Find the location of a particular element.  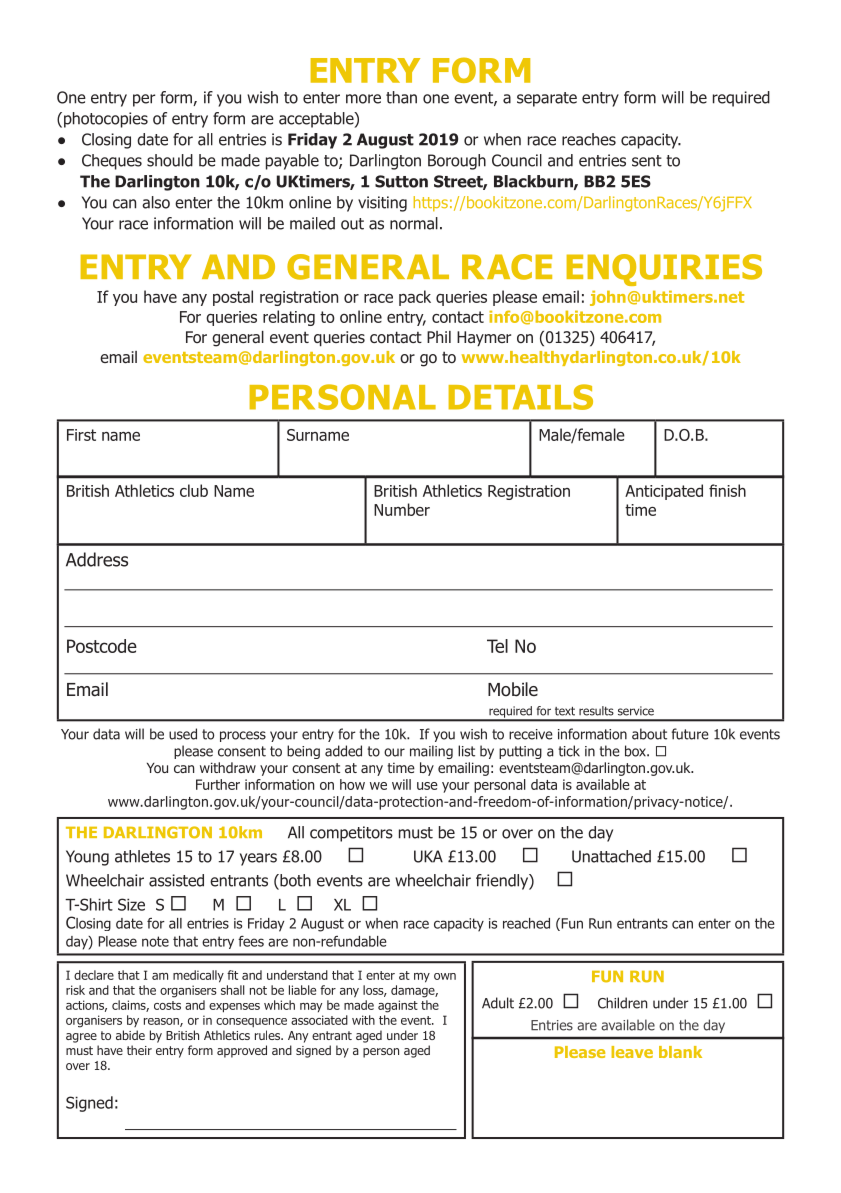

about is located at coordinates (649, 734).
